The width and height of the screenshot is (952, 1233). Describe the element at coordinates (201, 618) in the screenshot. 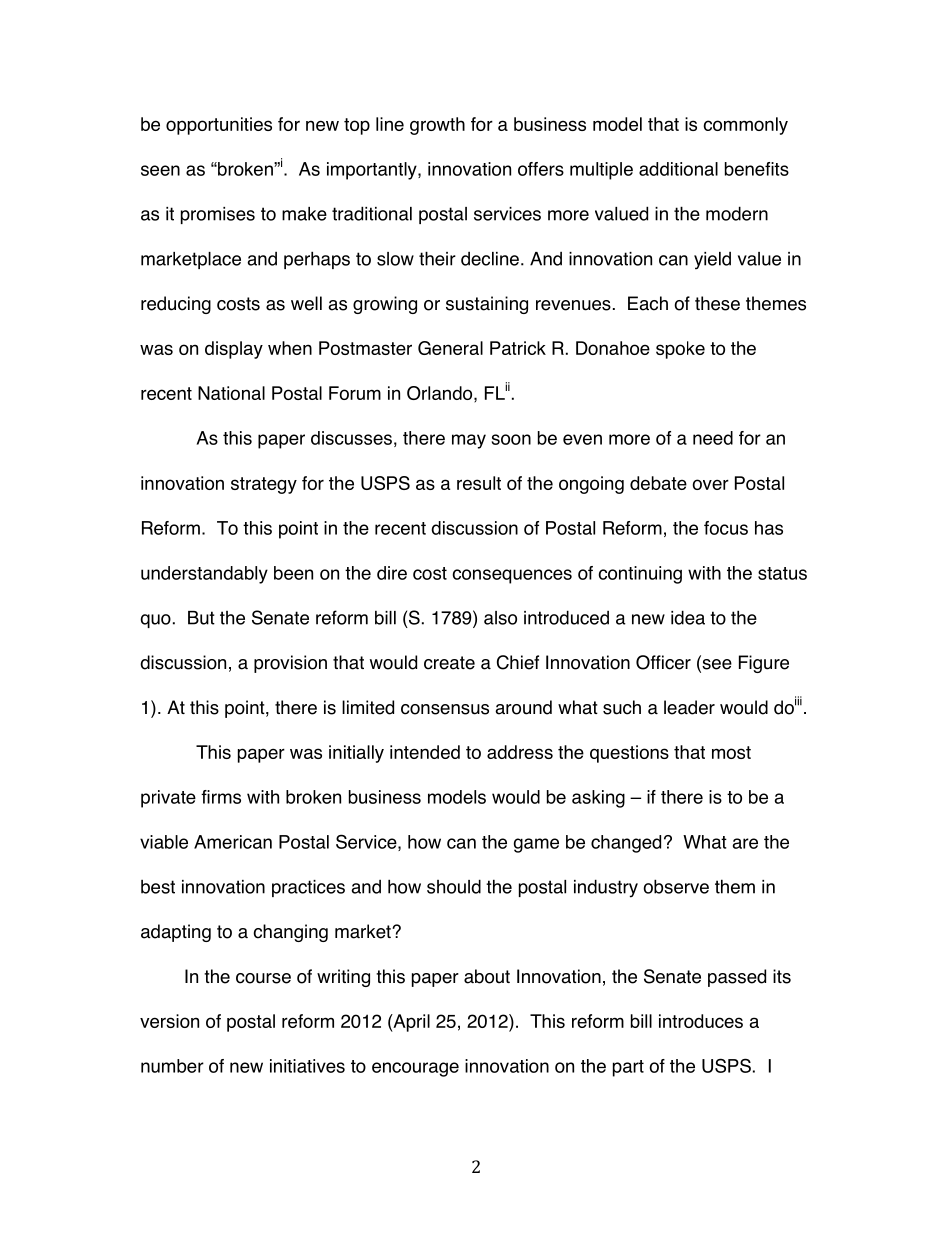

I see `But` at that location.
